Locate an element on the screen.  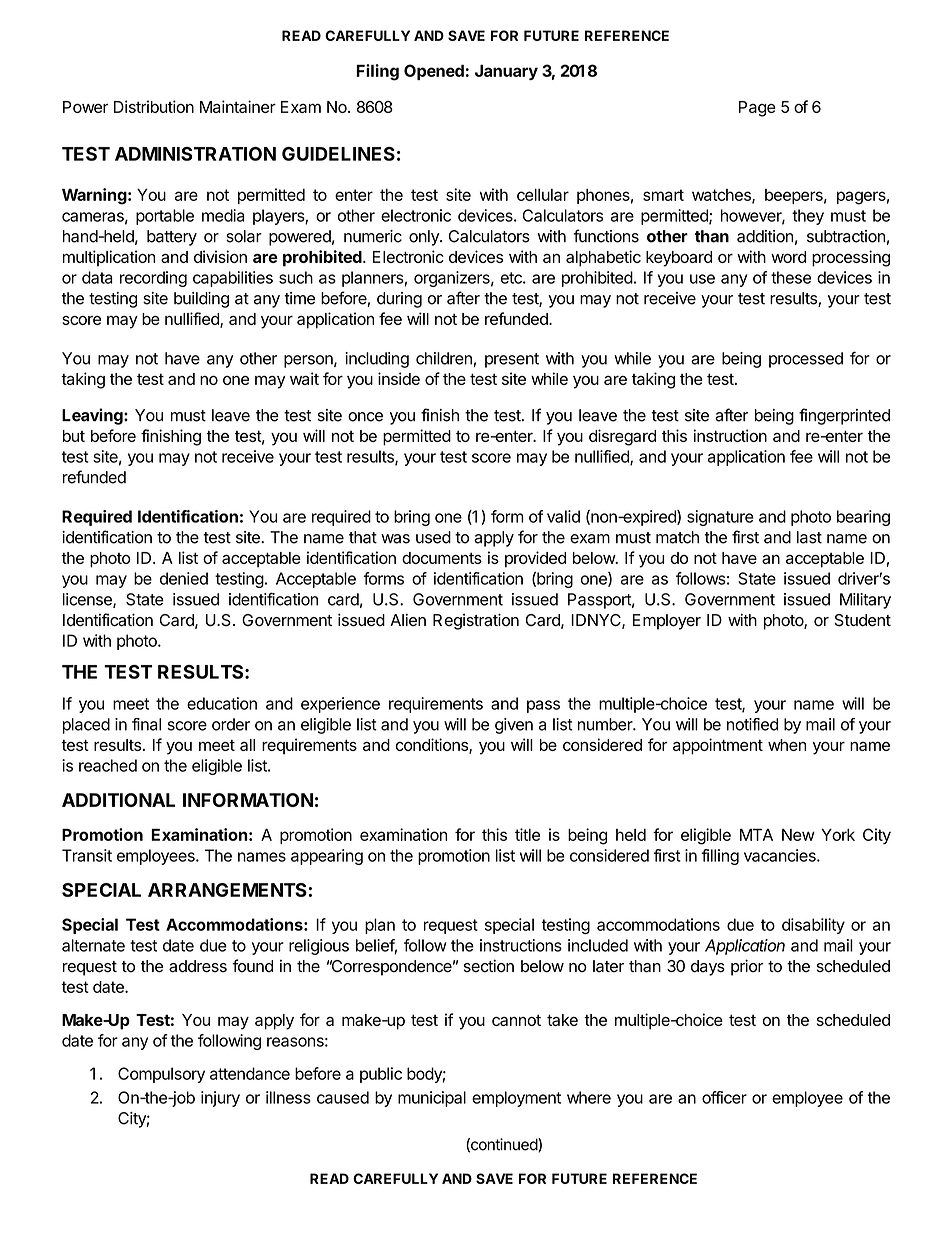
wait is located at coordinates (304, 378).
